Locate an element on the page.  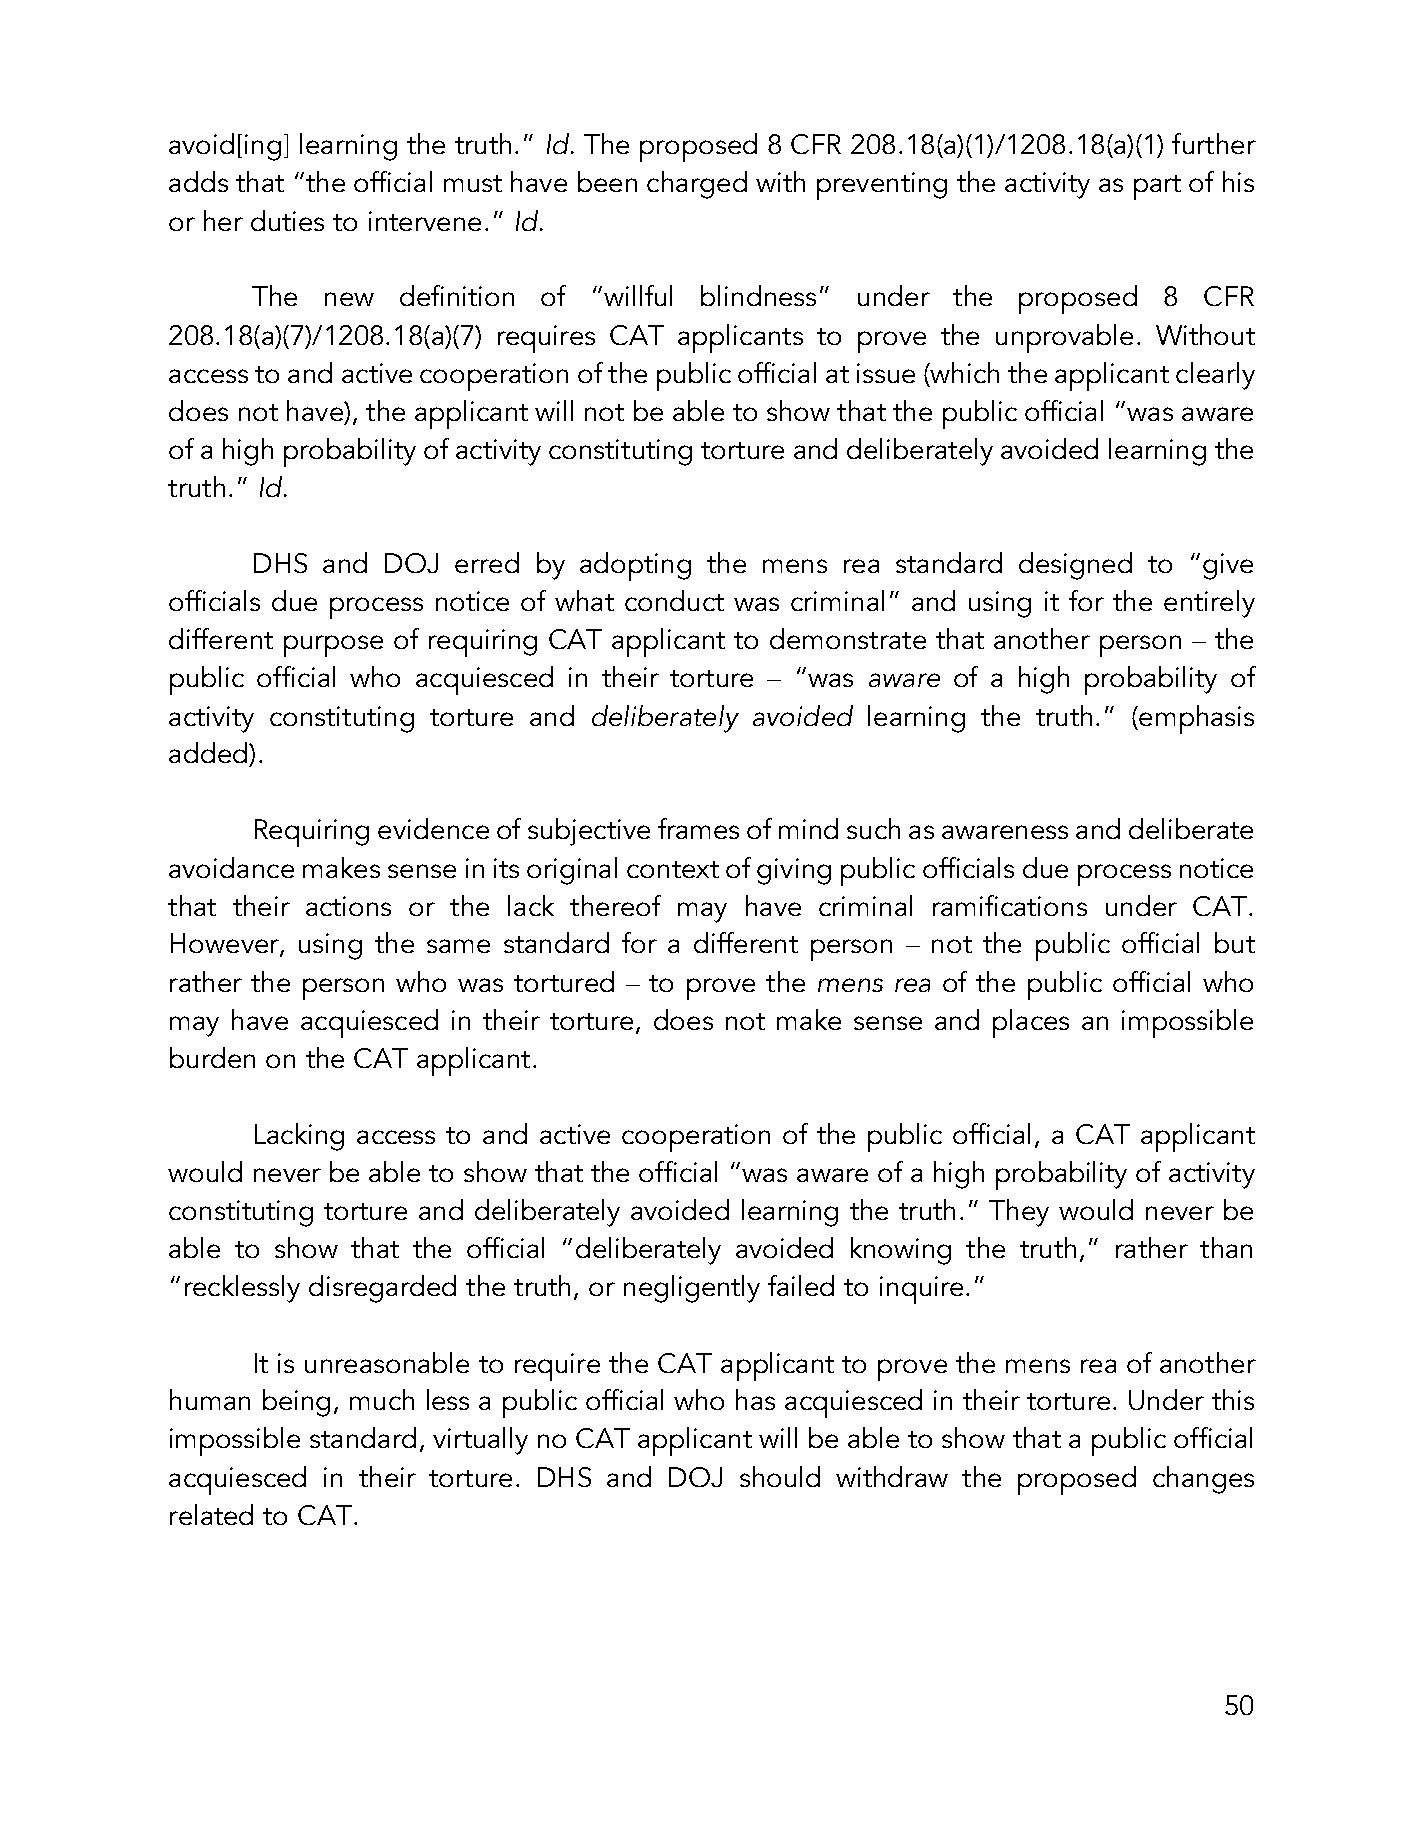
changes is located at coordinates (1203, 1480).
